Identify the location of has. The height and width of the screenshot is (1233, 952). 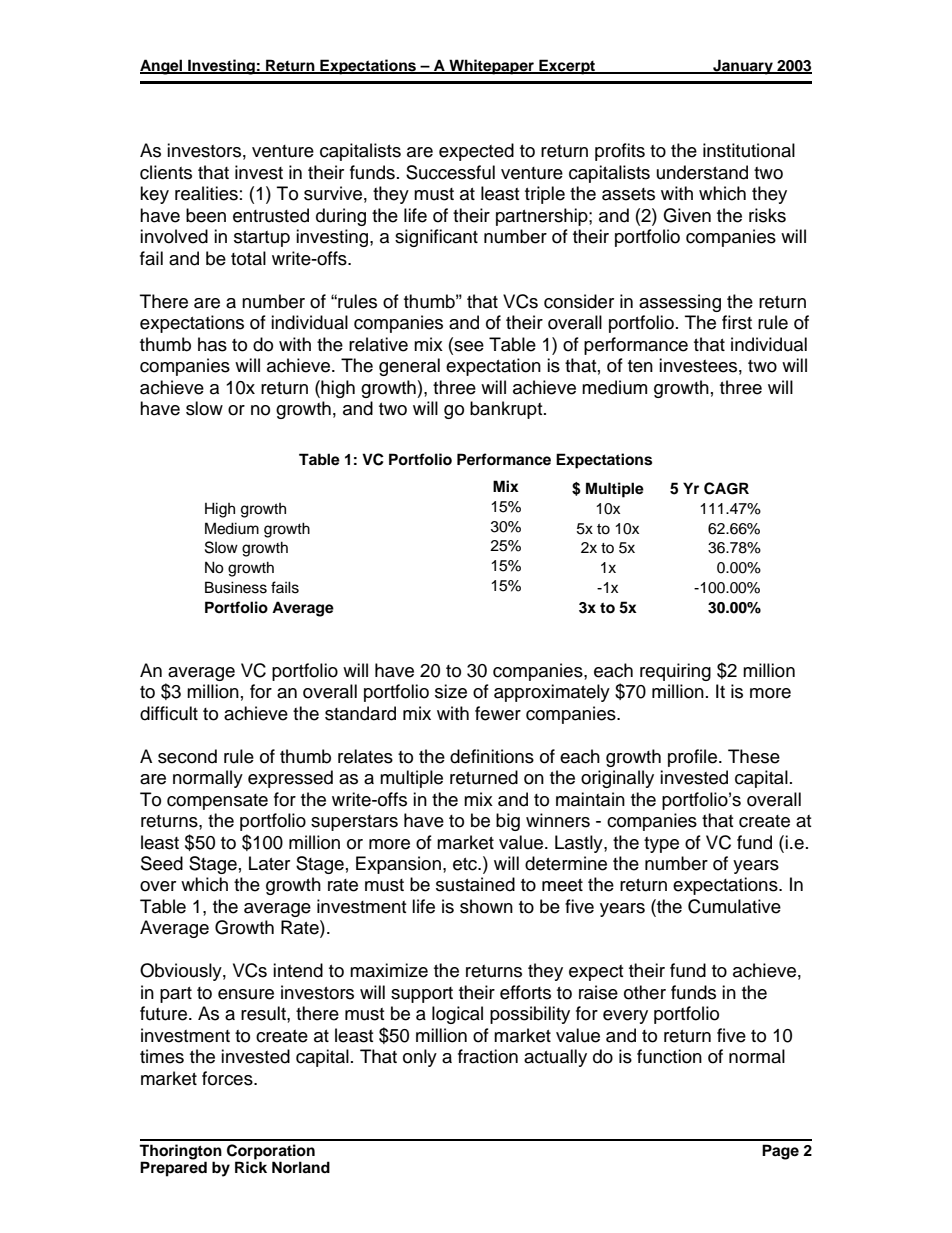
(212, 344).
